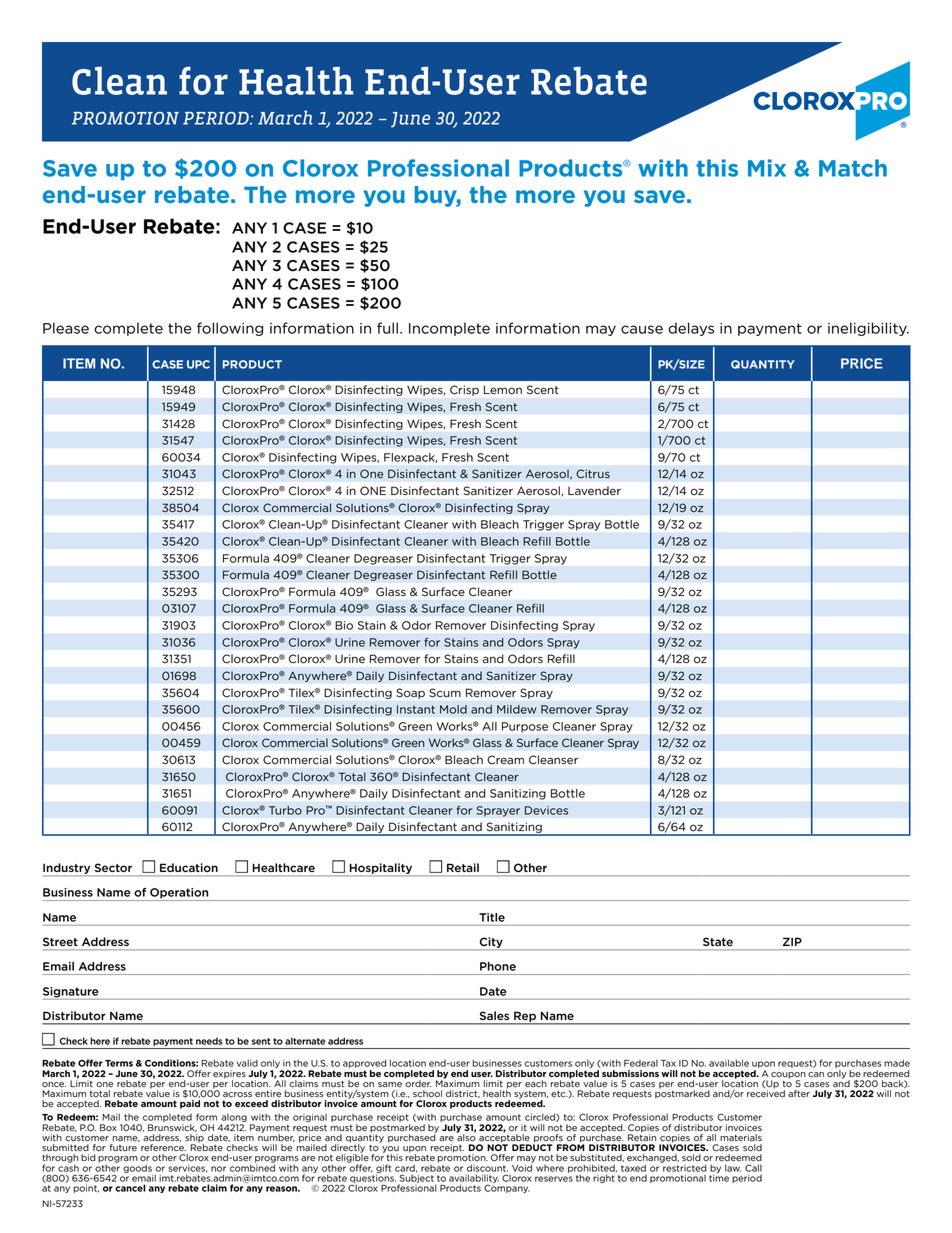 The width and height of the screenshot is (952, 1233). I want to click on Mix, so click(767, 168).
